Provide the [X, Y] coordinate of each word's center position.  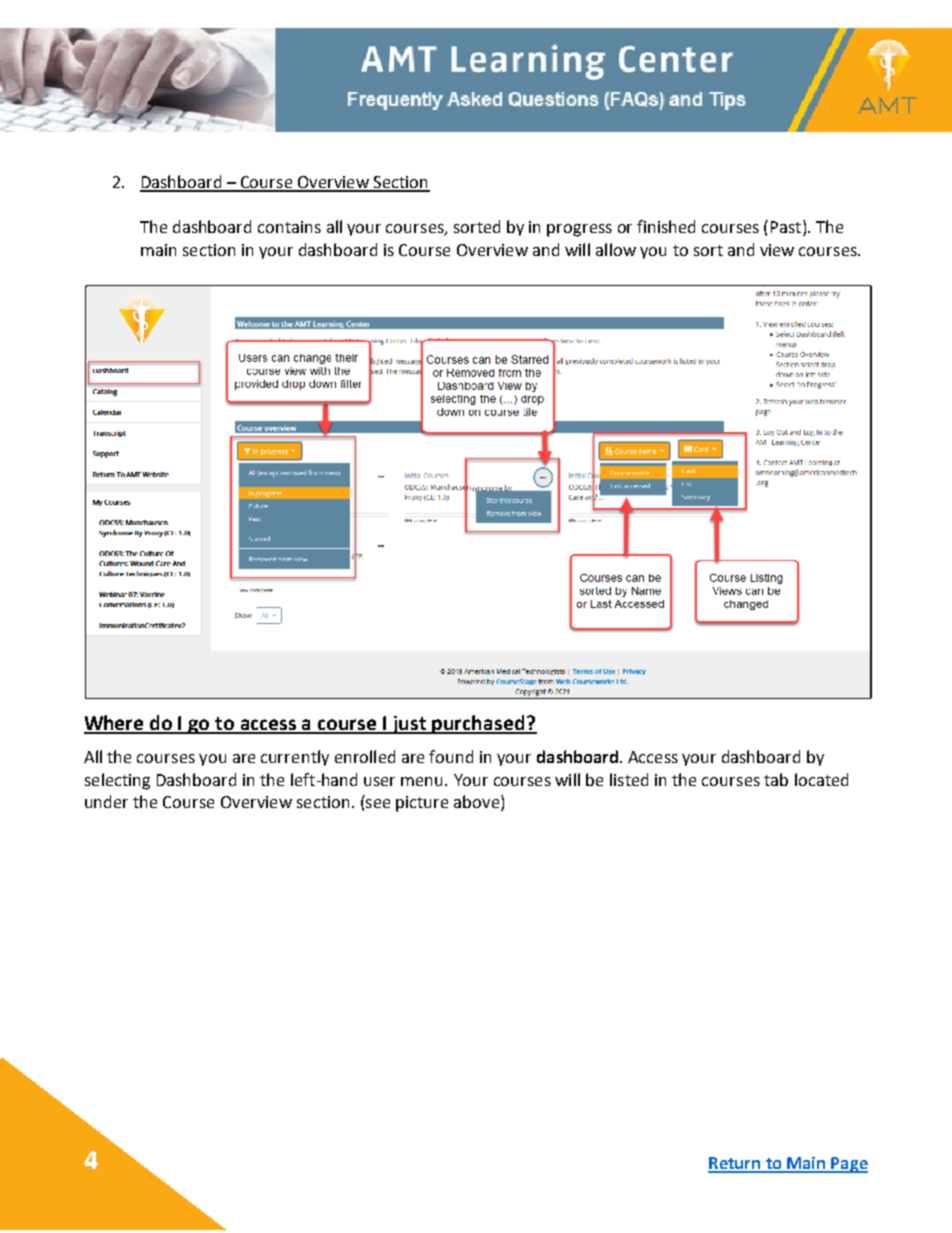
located [821, 779]
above [476, 801]
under [106, 801]
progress [579, 230]
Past [787, 228]
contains [289, 227]
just [410, 725]
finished [666, 226]
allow [616, 249]
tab [776, 779]
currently [295, 758]
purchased [479, 724]
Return [735, 1164]
